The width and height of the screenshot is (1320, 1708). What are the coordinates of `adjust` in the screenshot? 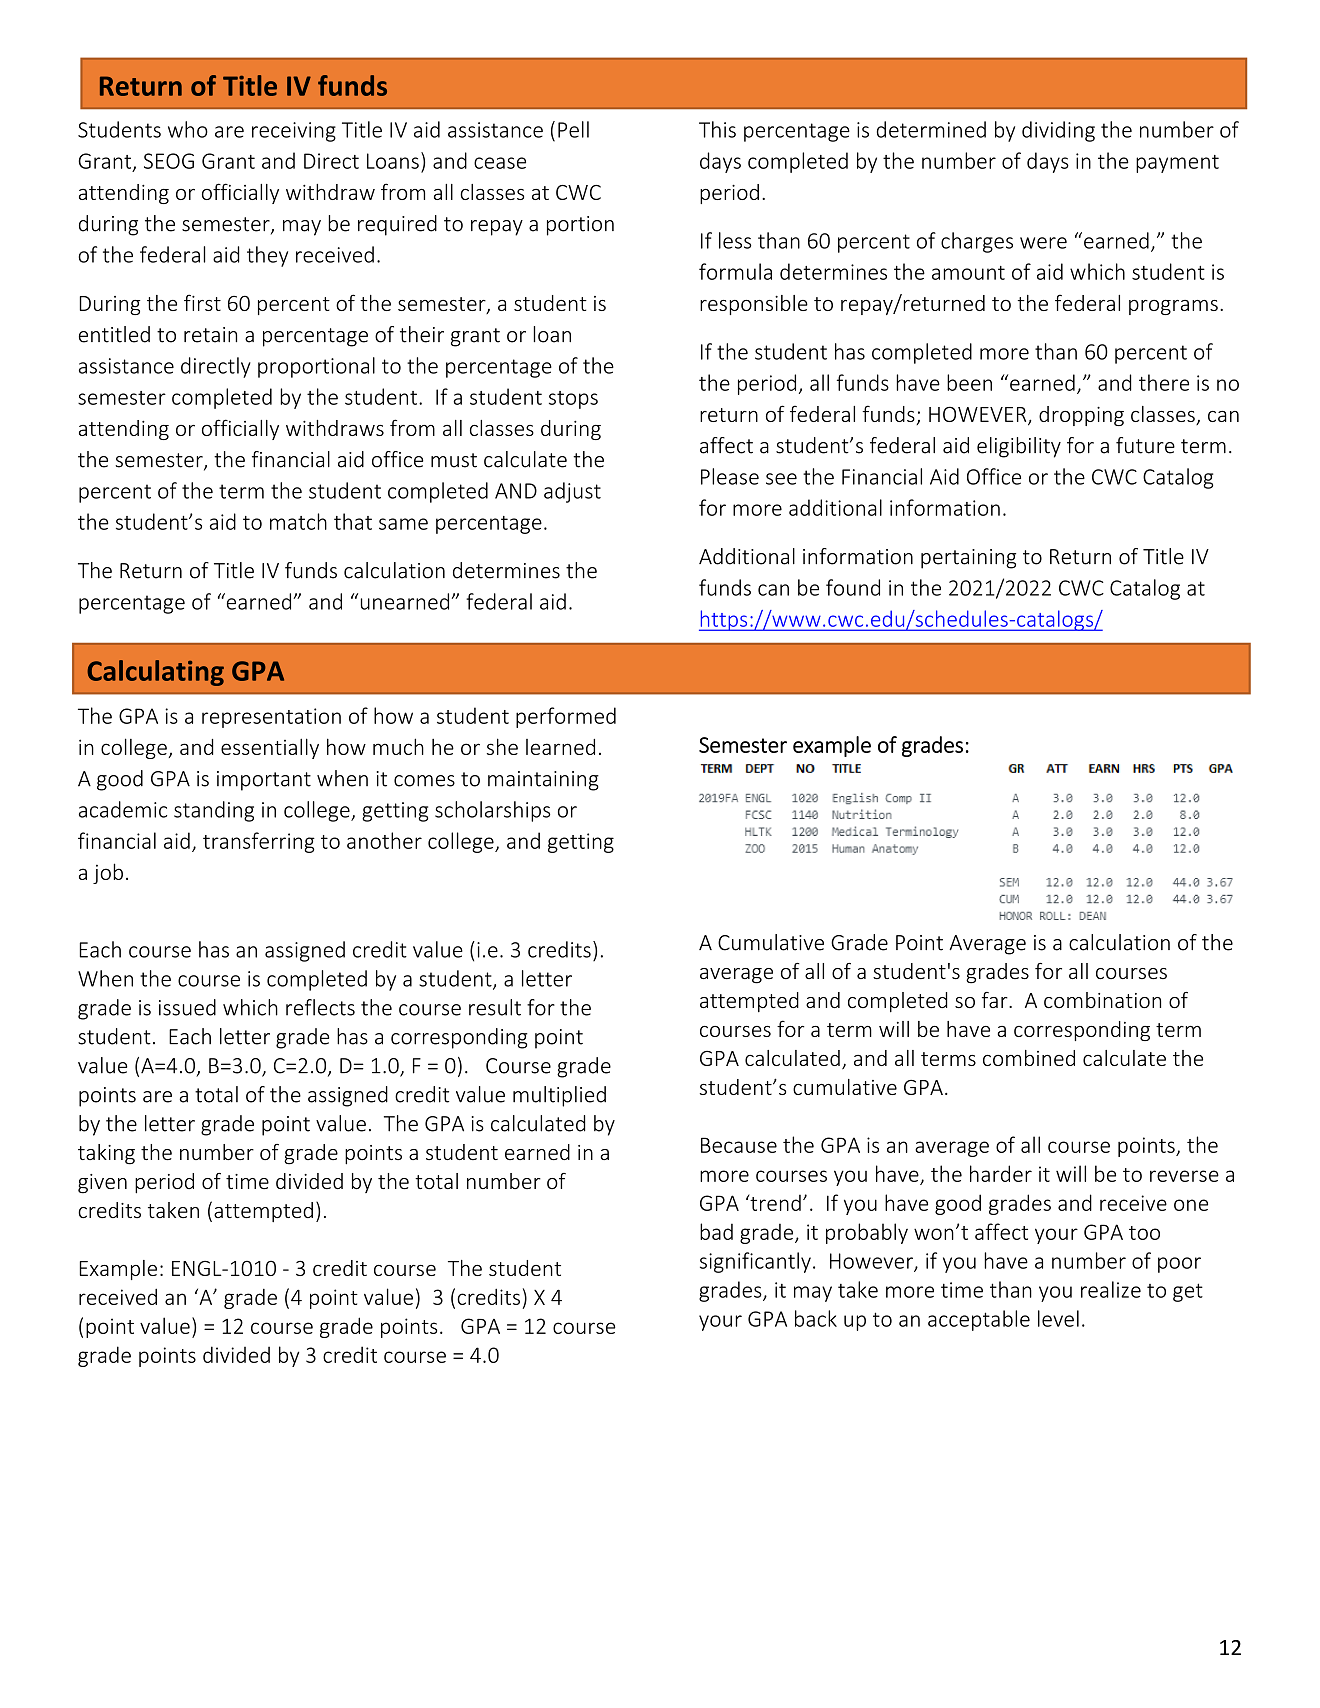 It's located at (572, 492).
